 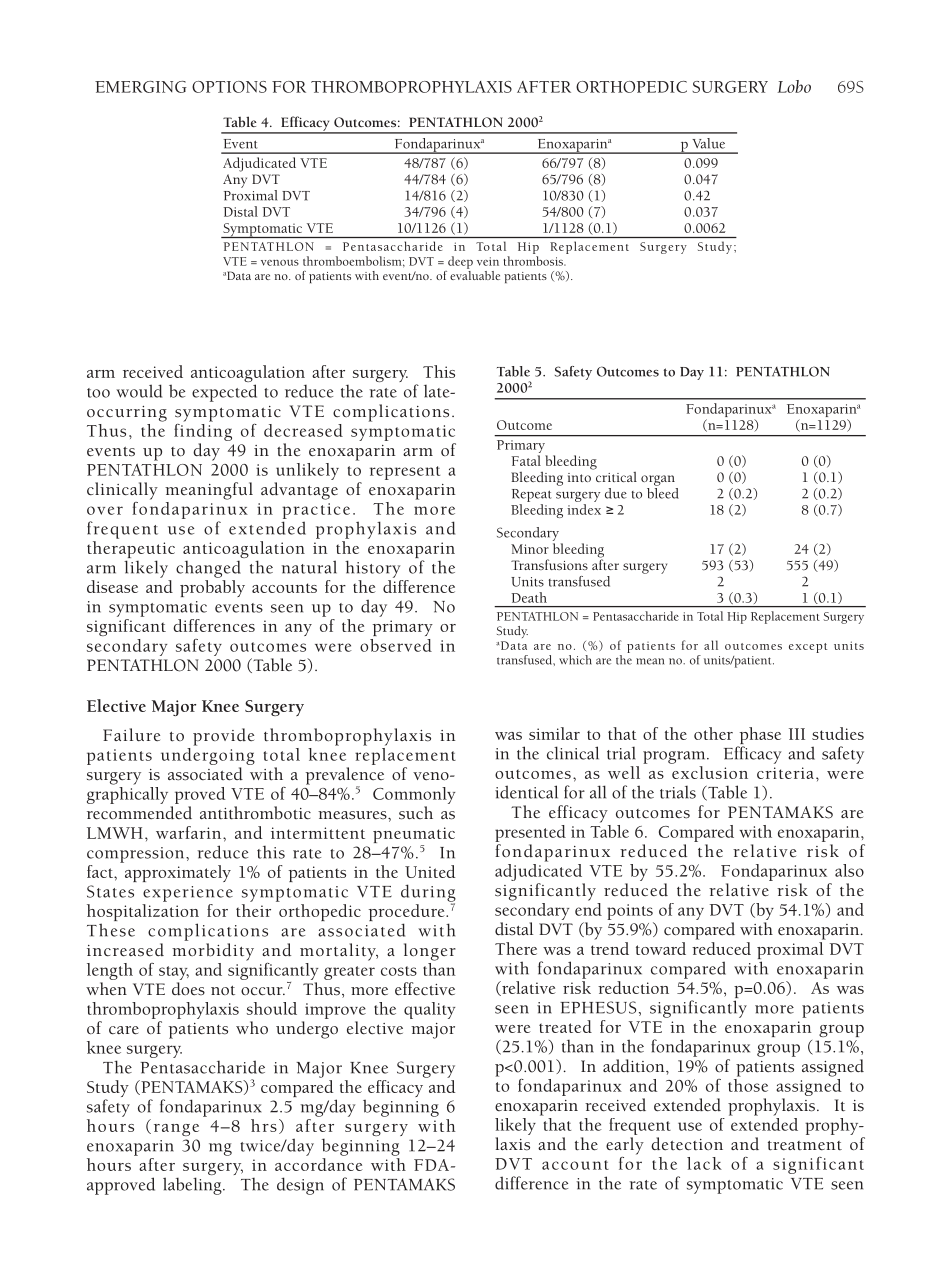 What do you see at coordinates (625, 1146) in the screenshot?
I see `early` at bounding box center [625, 1146].
